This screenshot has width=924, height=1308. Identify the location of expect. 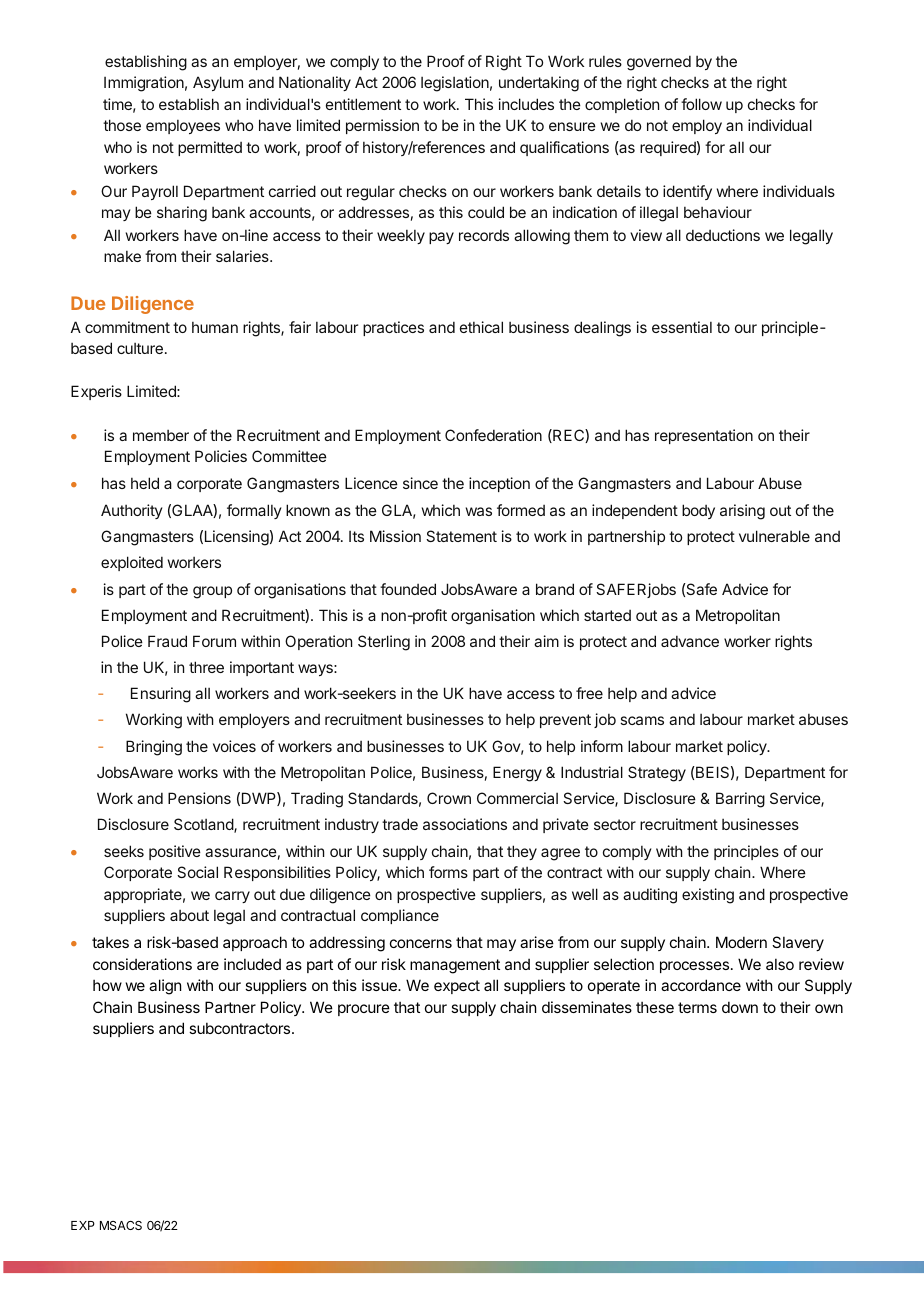
(457, 987).
